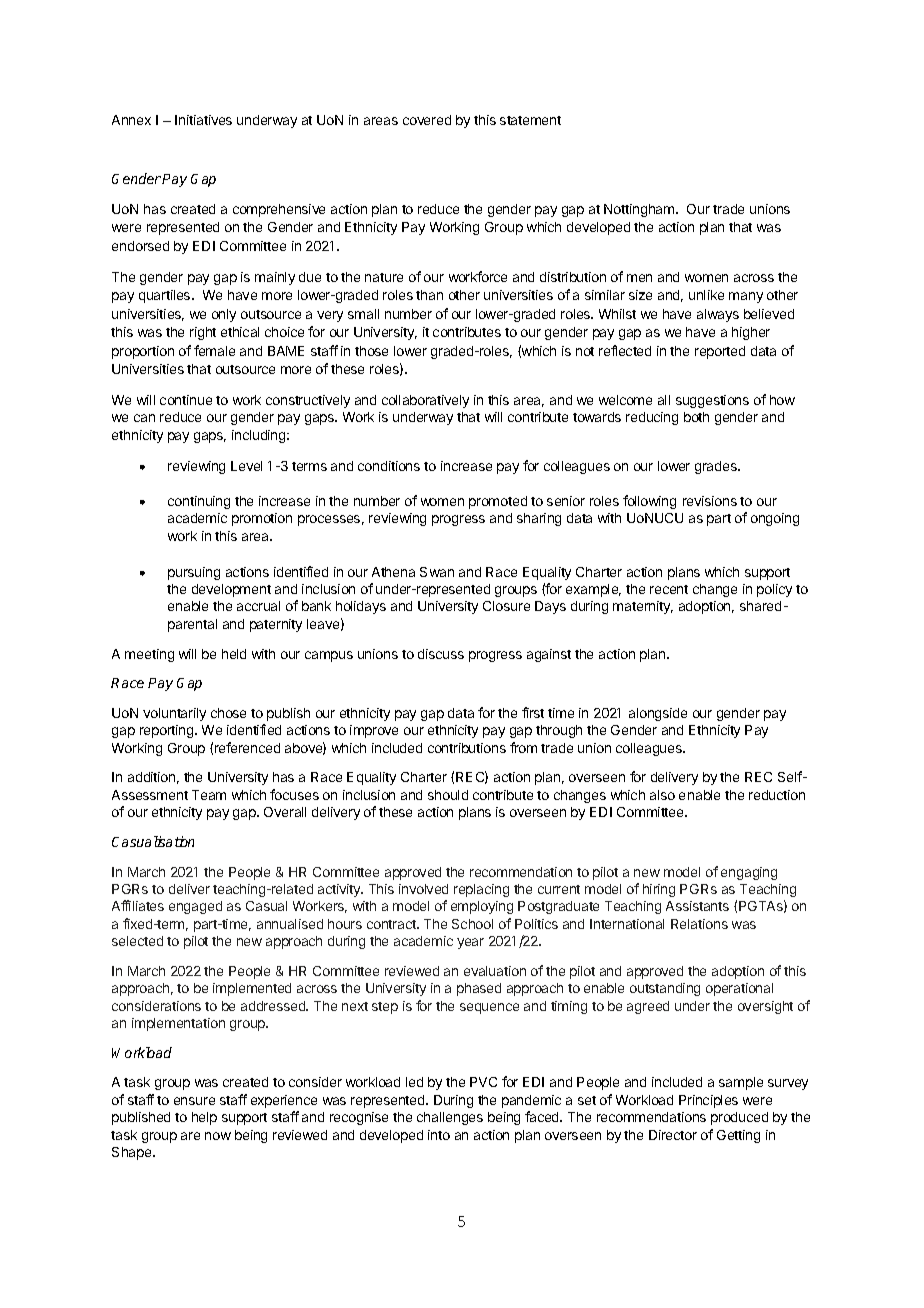 Image resolution: width=924 pixels, height=1308 pixels. What do you see at coordinates (203, 120) in the screenshot?
I see `Initiatives` at bounding box center [203, 120].
